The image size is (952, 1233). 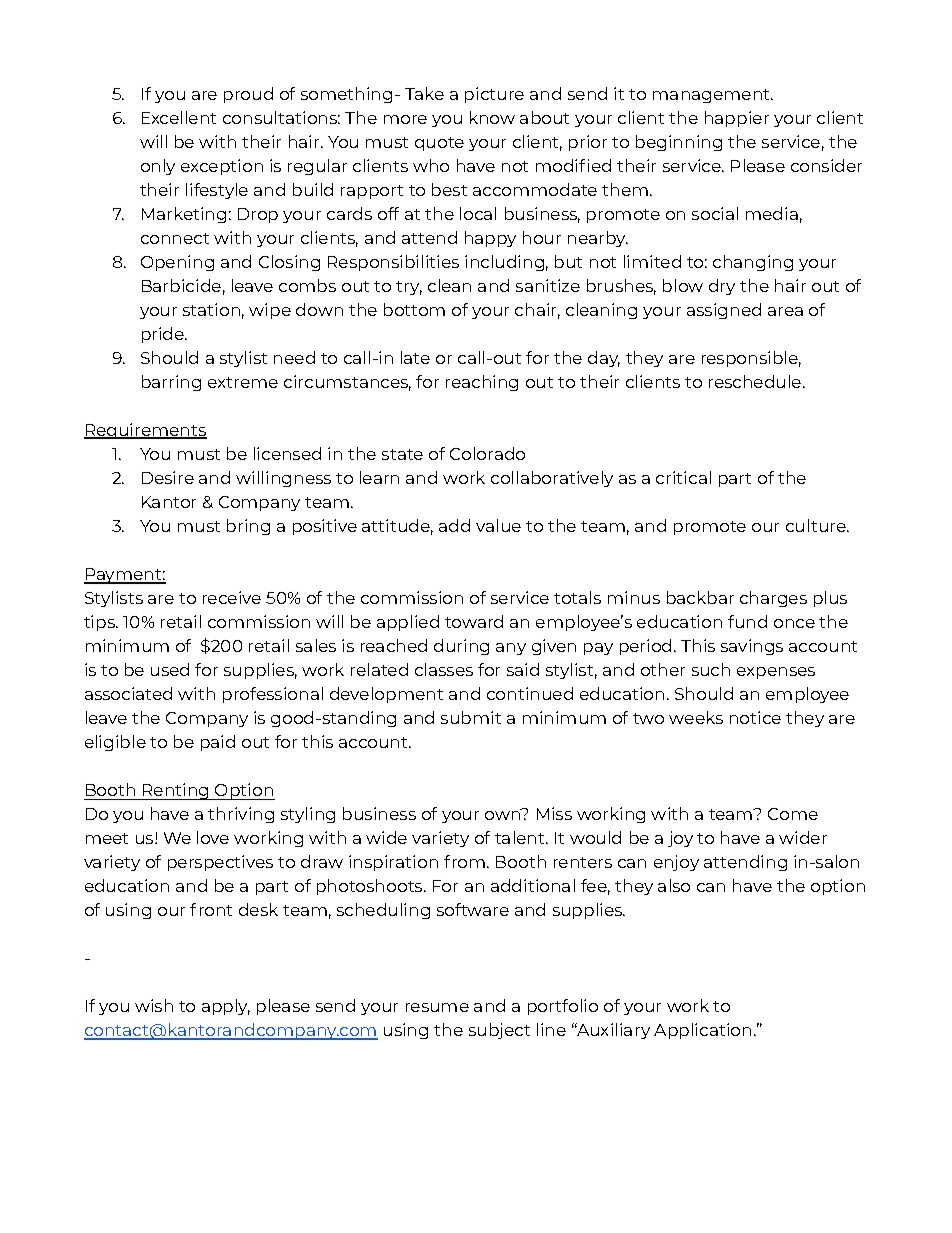 I want to click on happier, so click(x=737, y=119).
